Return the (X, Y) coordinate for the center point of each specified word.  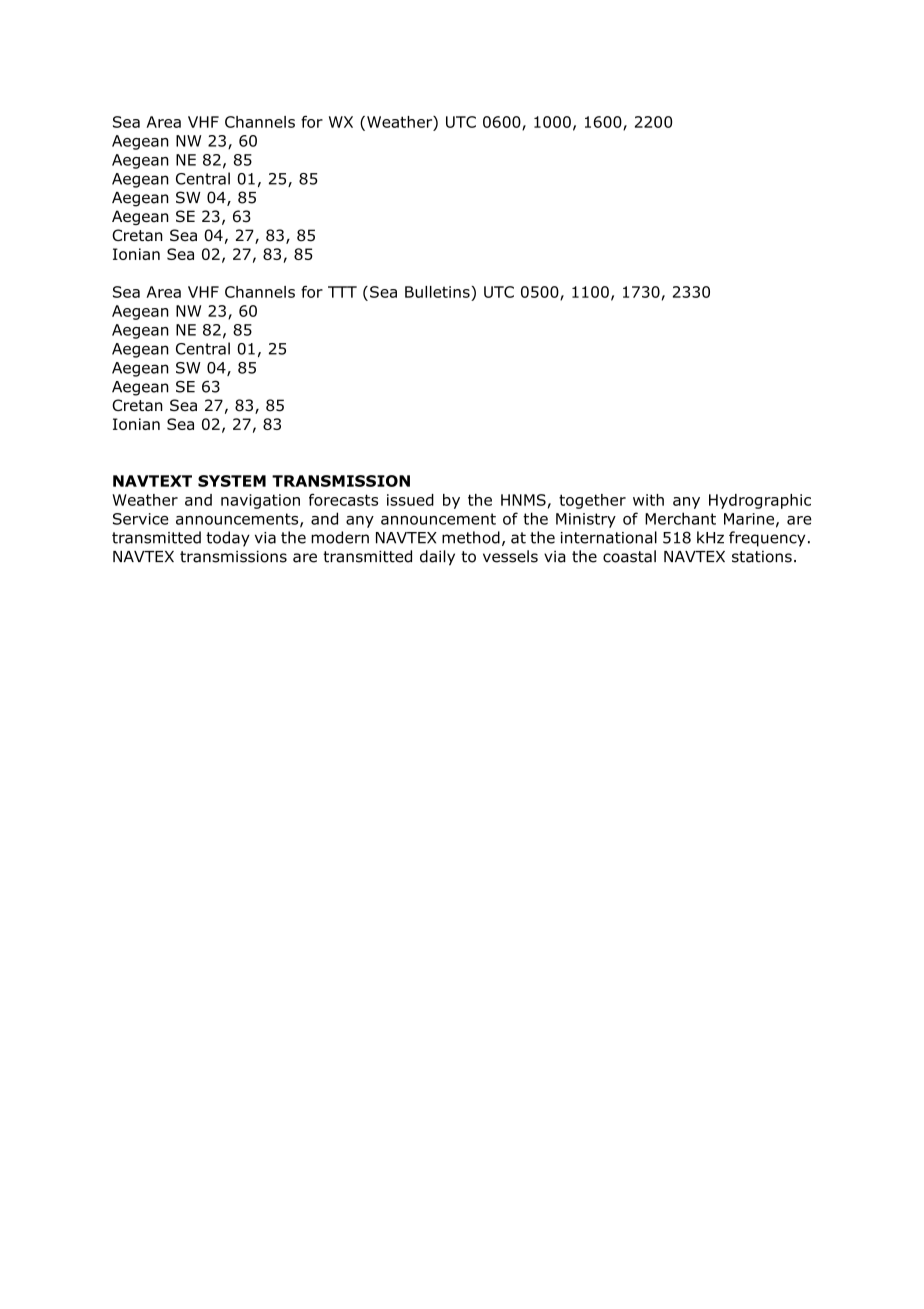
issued (410, 500)
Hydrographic (760, 501)
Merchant (680, 518)
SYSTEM (232, 481)
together (592, 501)
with (648, 500)
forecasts (343, 499)
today (228, 539)
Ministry (586, 520)
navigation (260, 501)
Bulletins (437, 292)
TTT (342, 292)
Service (141, 519)
